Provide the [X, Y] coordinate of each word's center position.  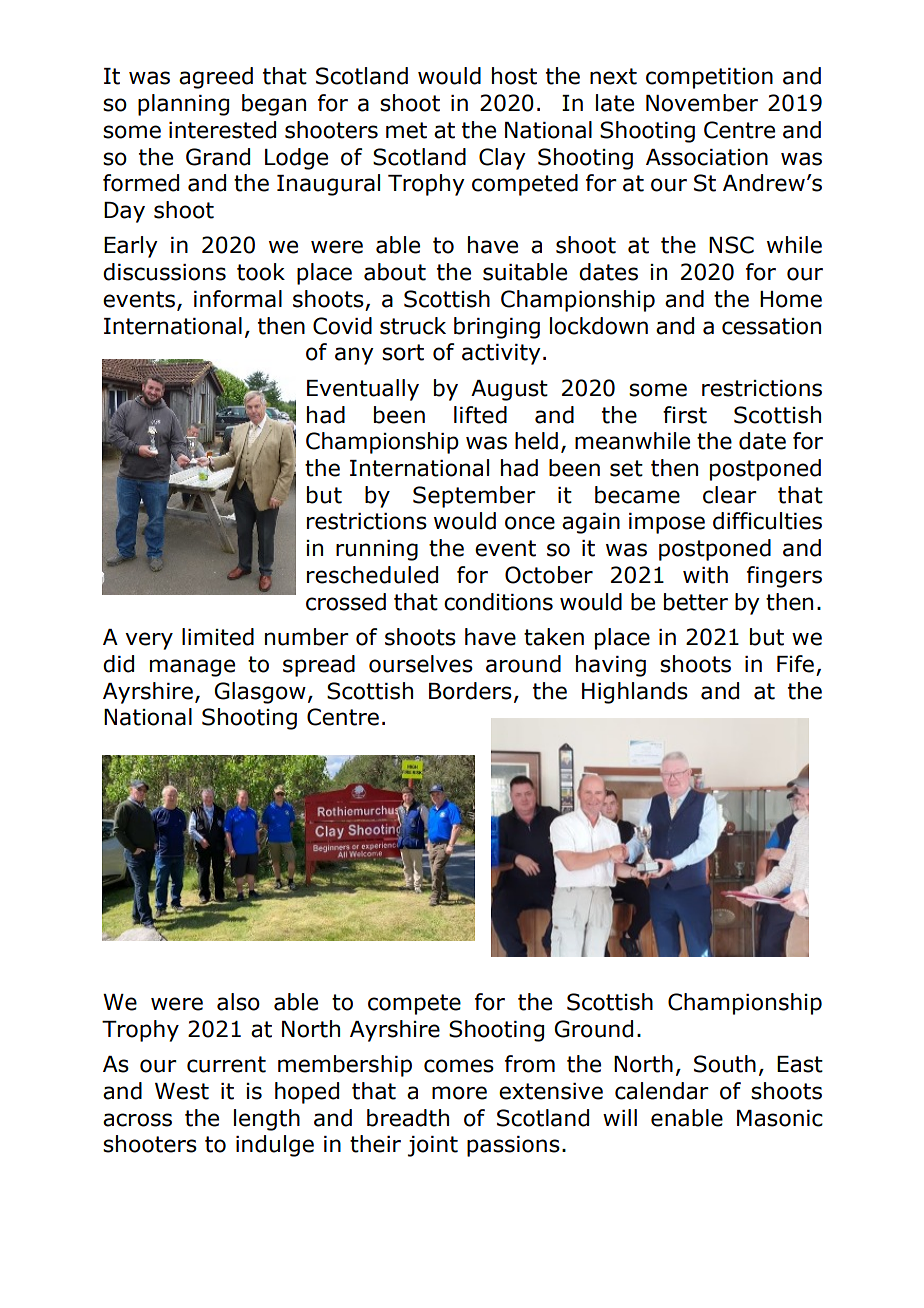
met [406, 130]
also [238, 1002]
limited [218, 637]
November [702, 103]
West [182, 1091]
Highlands [635, 693]
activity [501, 354]
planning [183, 105]
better [696, 602]
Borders [470, 691]
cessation [771, 326]
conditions [498, 602]
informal [238, 299]
